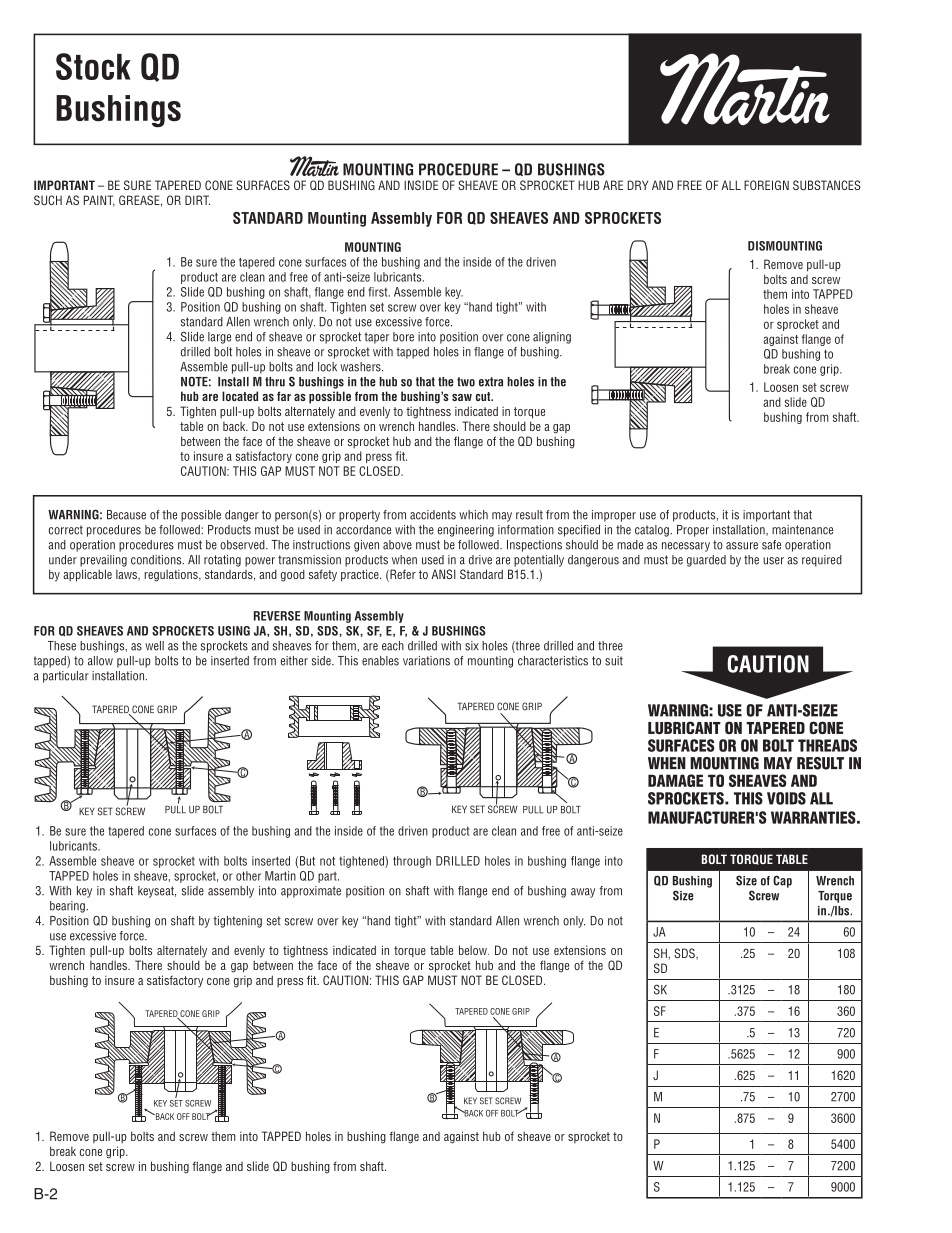  Describe the element at coordinates (552, 338) in the image. I see `aligning` at that location.
